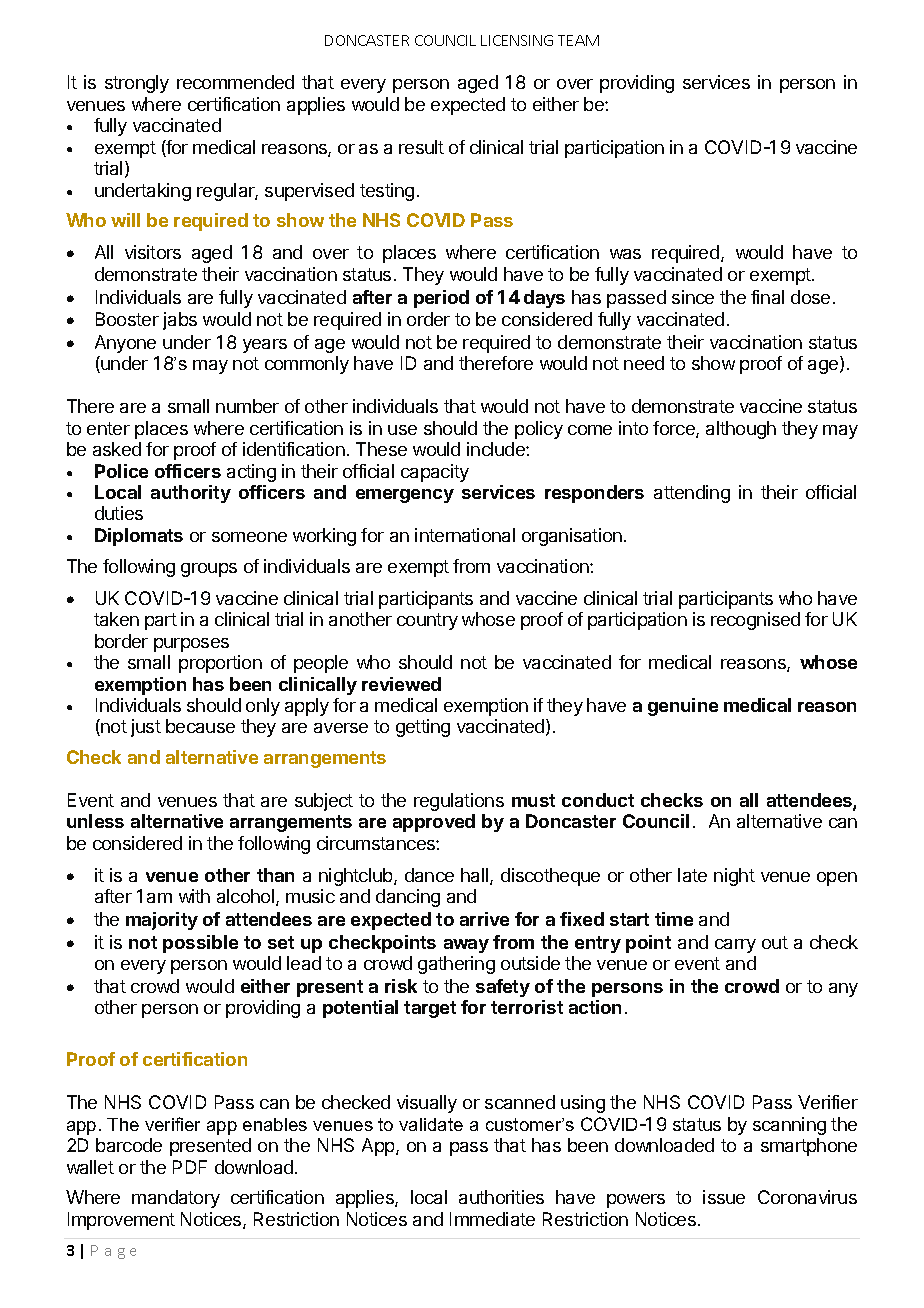 The width and height of the screenshot is (924, 1308). Describe the element at coordinates (137, 84) in the screenshot. I see `strongly` at that location.
